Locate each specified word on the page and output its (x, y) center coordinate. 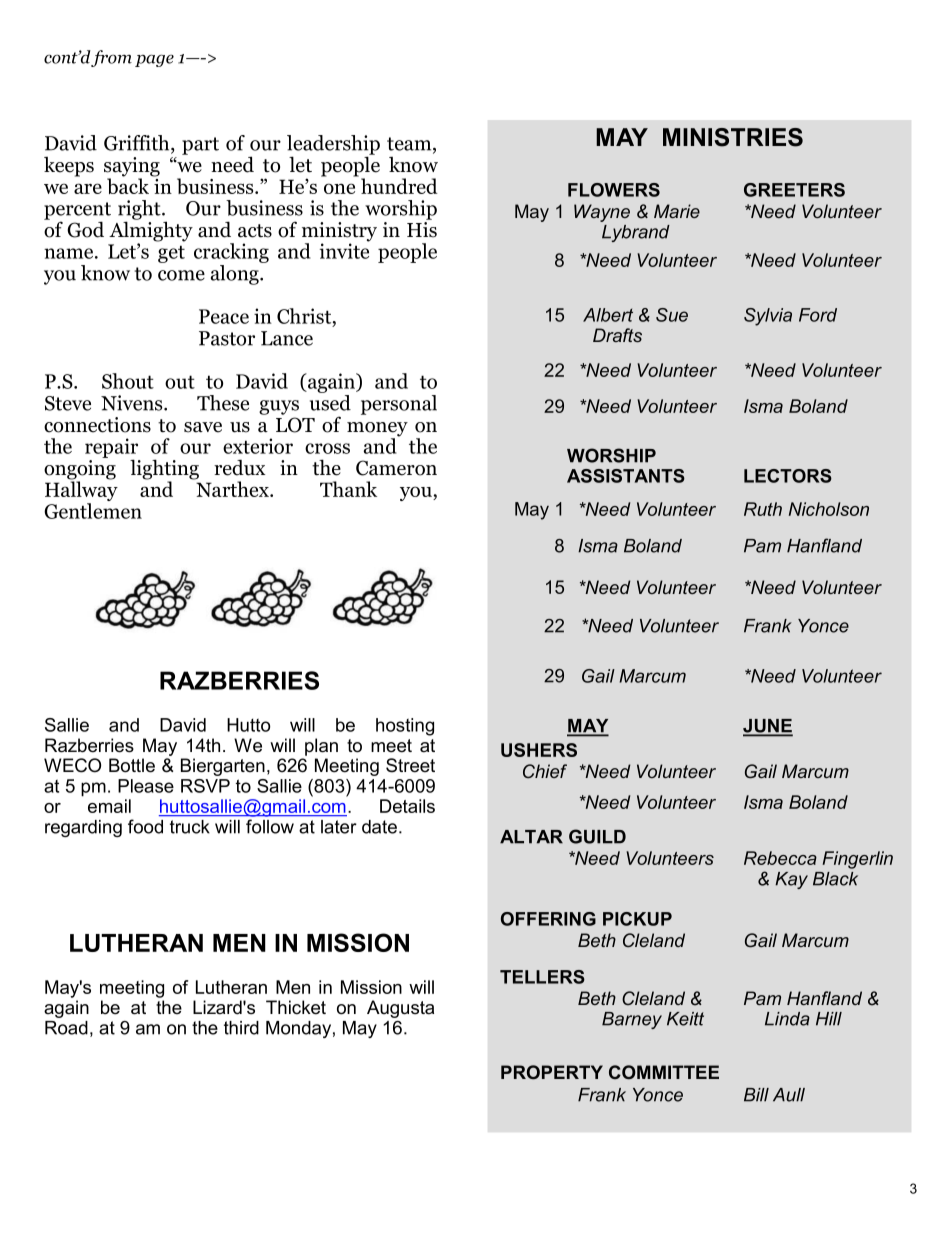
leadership (333, 146)
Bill (756, 1095)
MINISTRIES (733, 137)
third (241, 1028)
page (154, 60)
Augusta (400, 1009)
